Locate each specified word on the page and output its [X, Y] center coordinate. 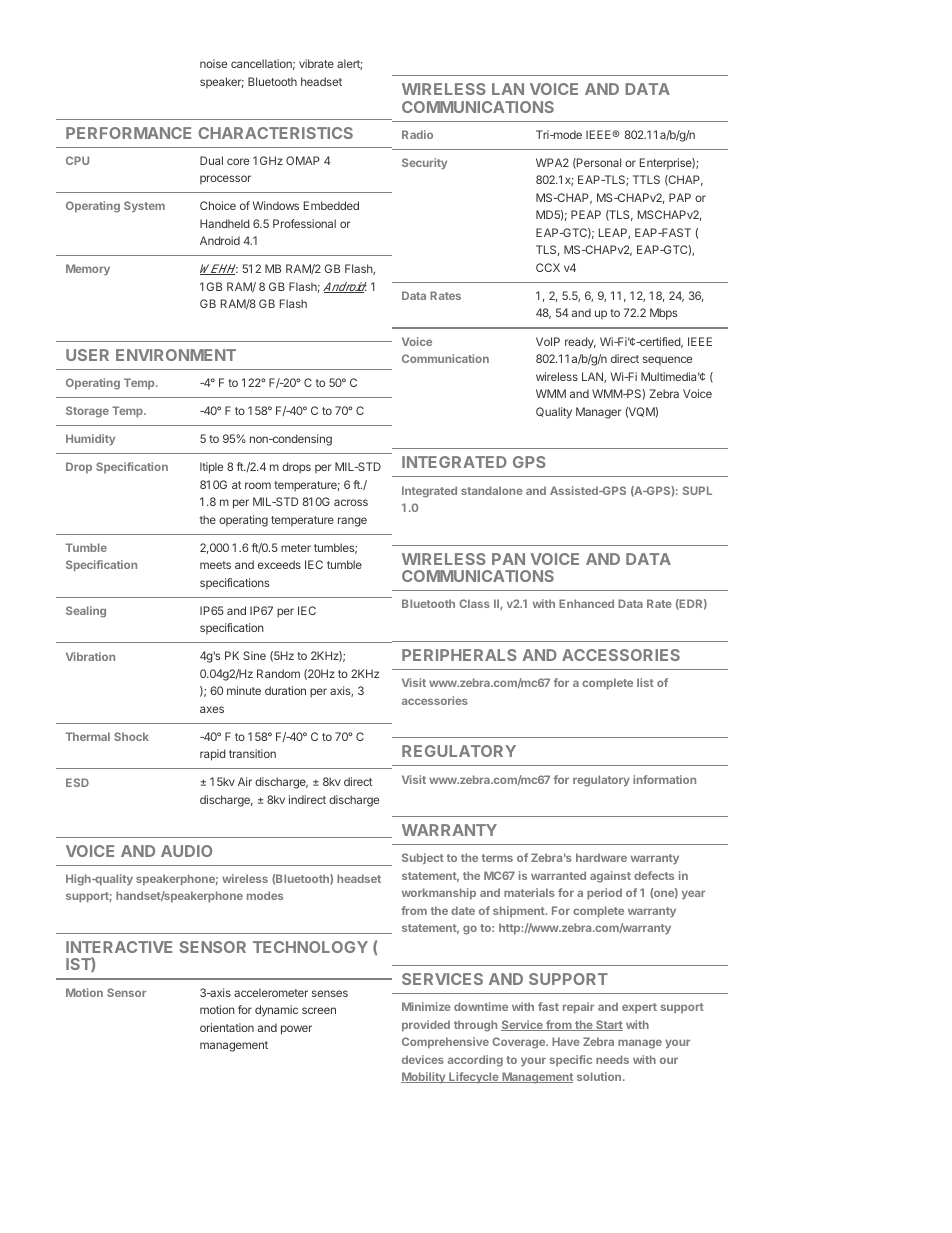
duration [285, 690]
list [645, 682]
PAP [680, 197]
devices [423, 1059]
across [351, 502]
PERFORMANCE [128, 133]
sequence [667, 360]
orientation [227, 1027]
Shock [131, 736]
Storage [87, 412]
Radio [417, 134]
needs [612, 1059]
